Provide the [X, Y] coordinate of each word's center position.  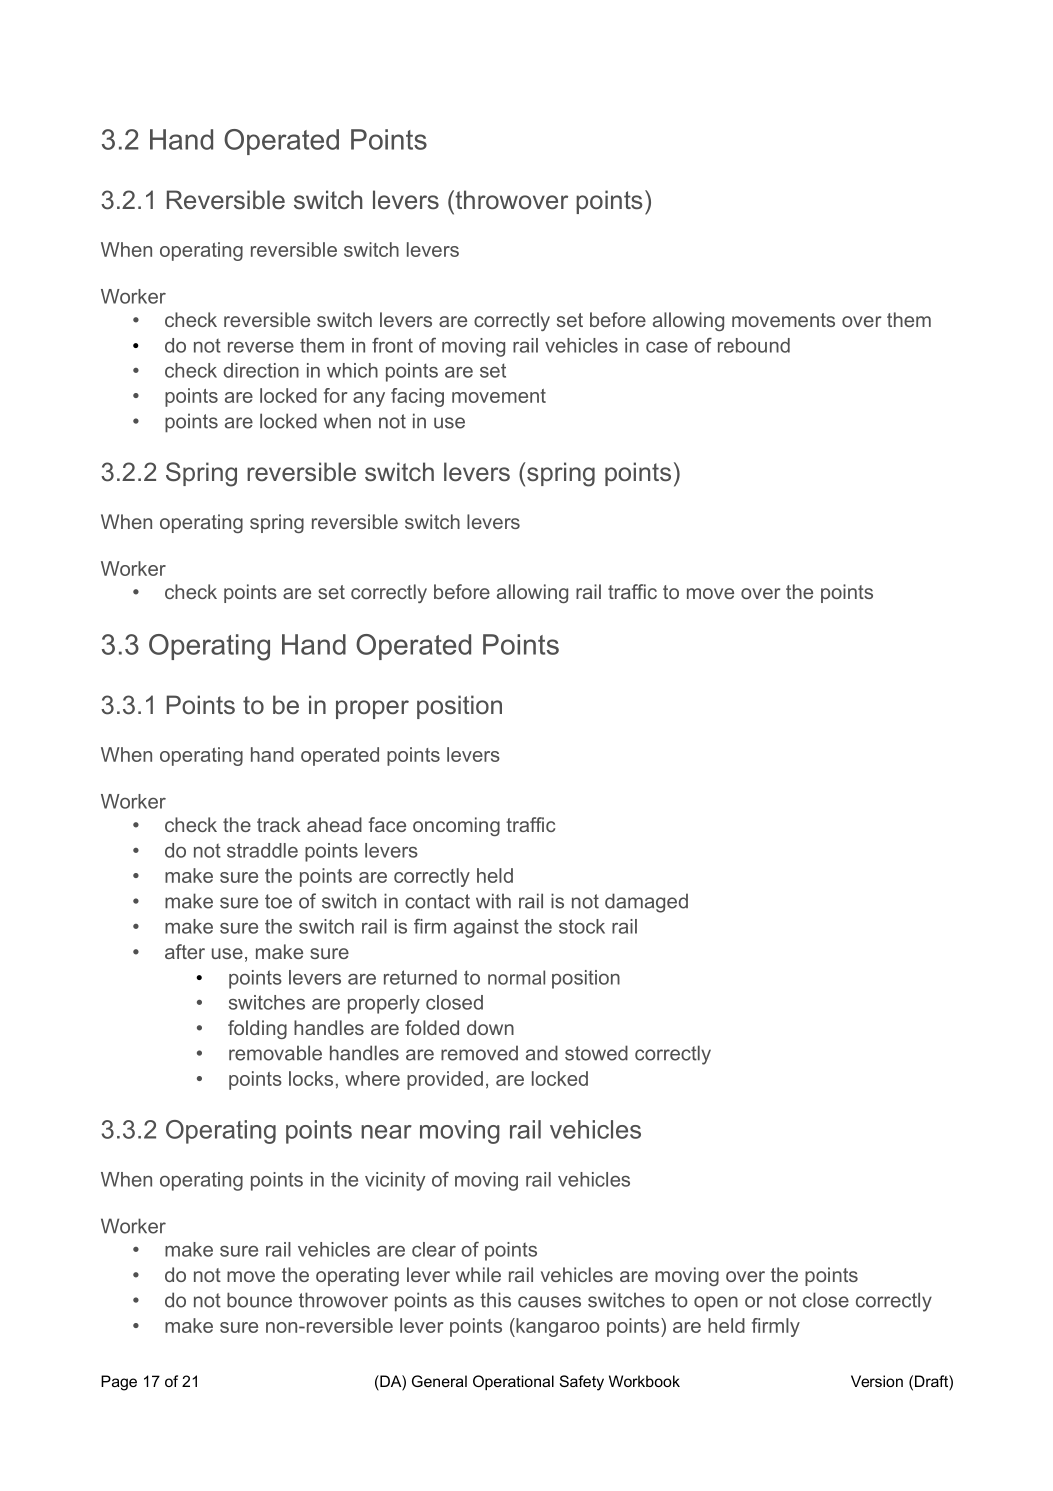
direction [261, 370]
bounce [259, 1300]
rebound [754, 345]
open [716, 1304]
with [493, 901]
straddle [262, 850]
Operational [513, 1382]
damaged [646, 903]
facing [417, 397]
